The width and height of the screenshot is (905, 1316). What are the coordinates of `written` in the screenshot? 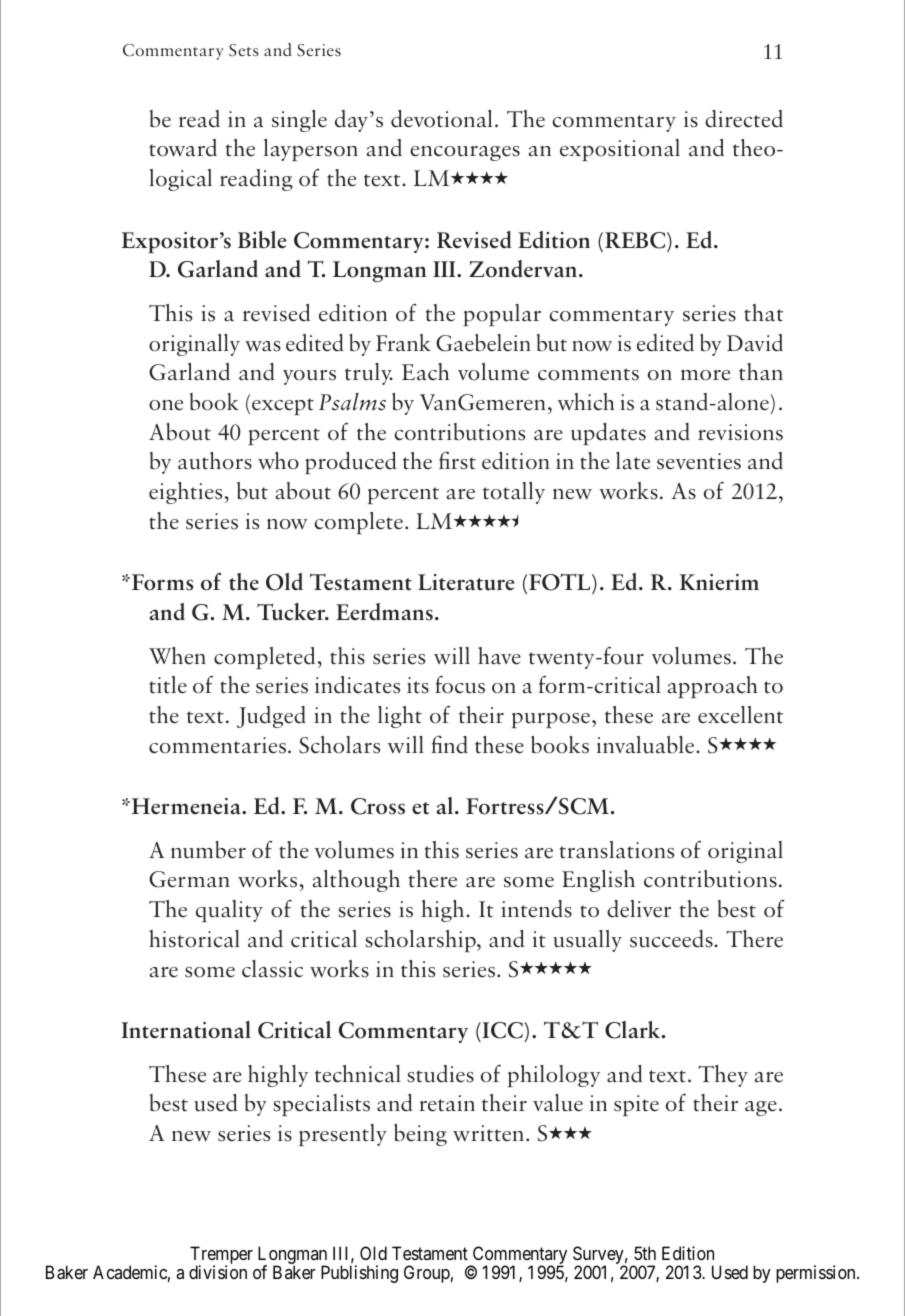 It's located at (488, 1133).
